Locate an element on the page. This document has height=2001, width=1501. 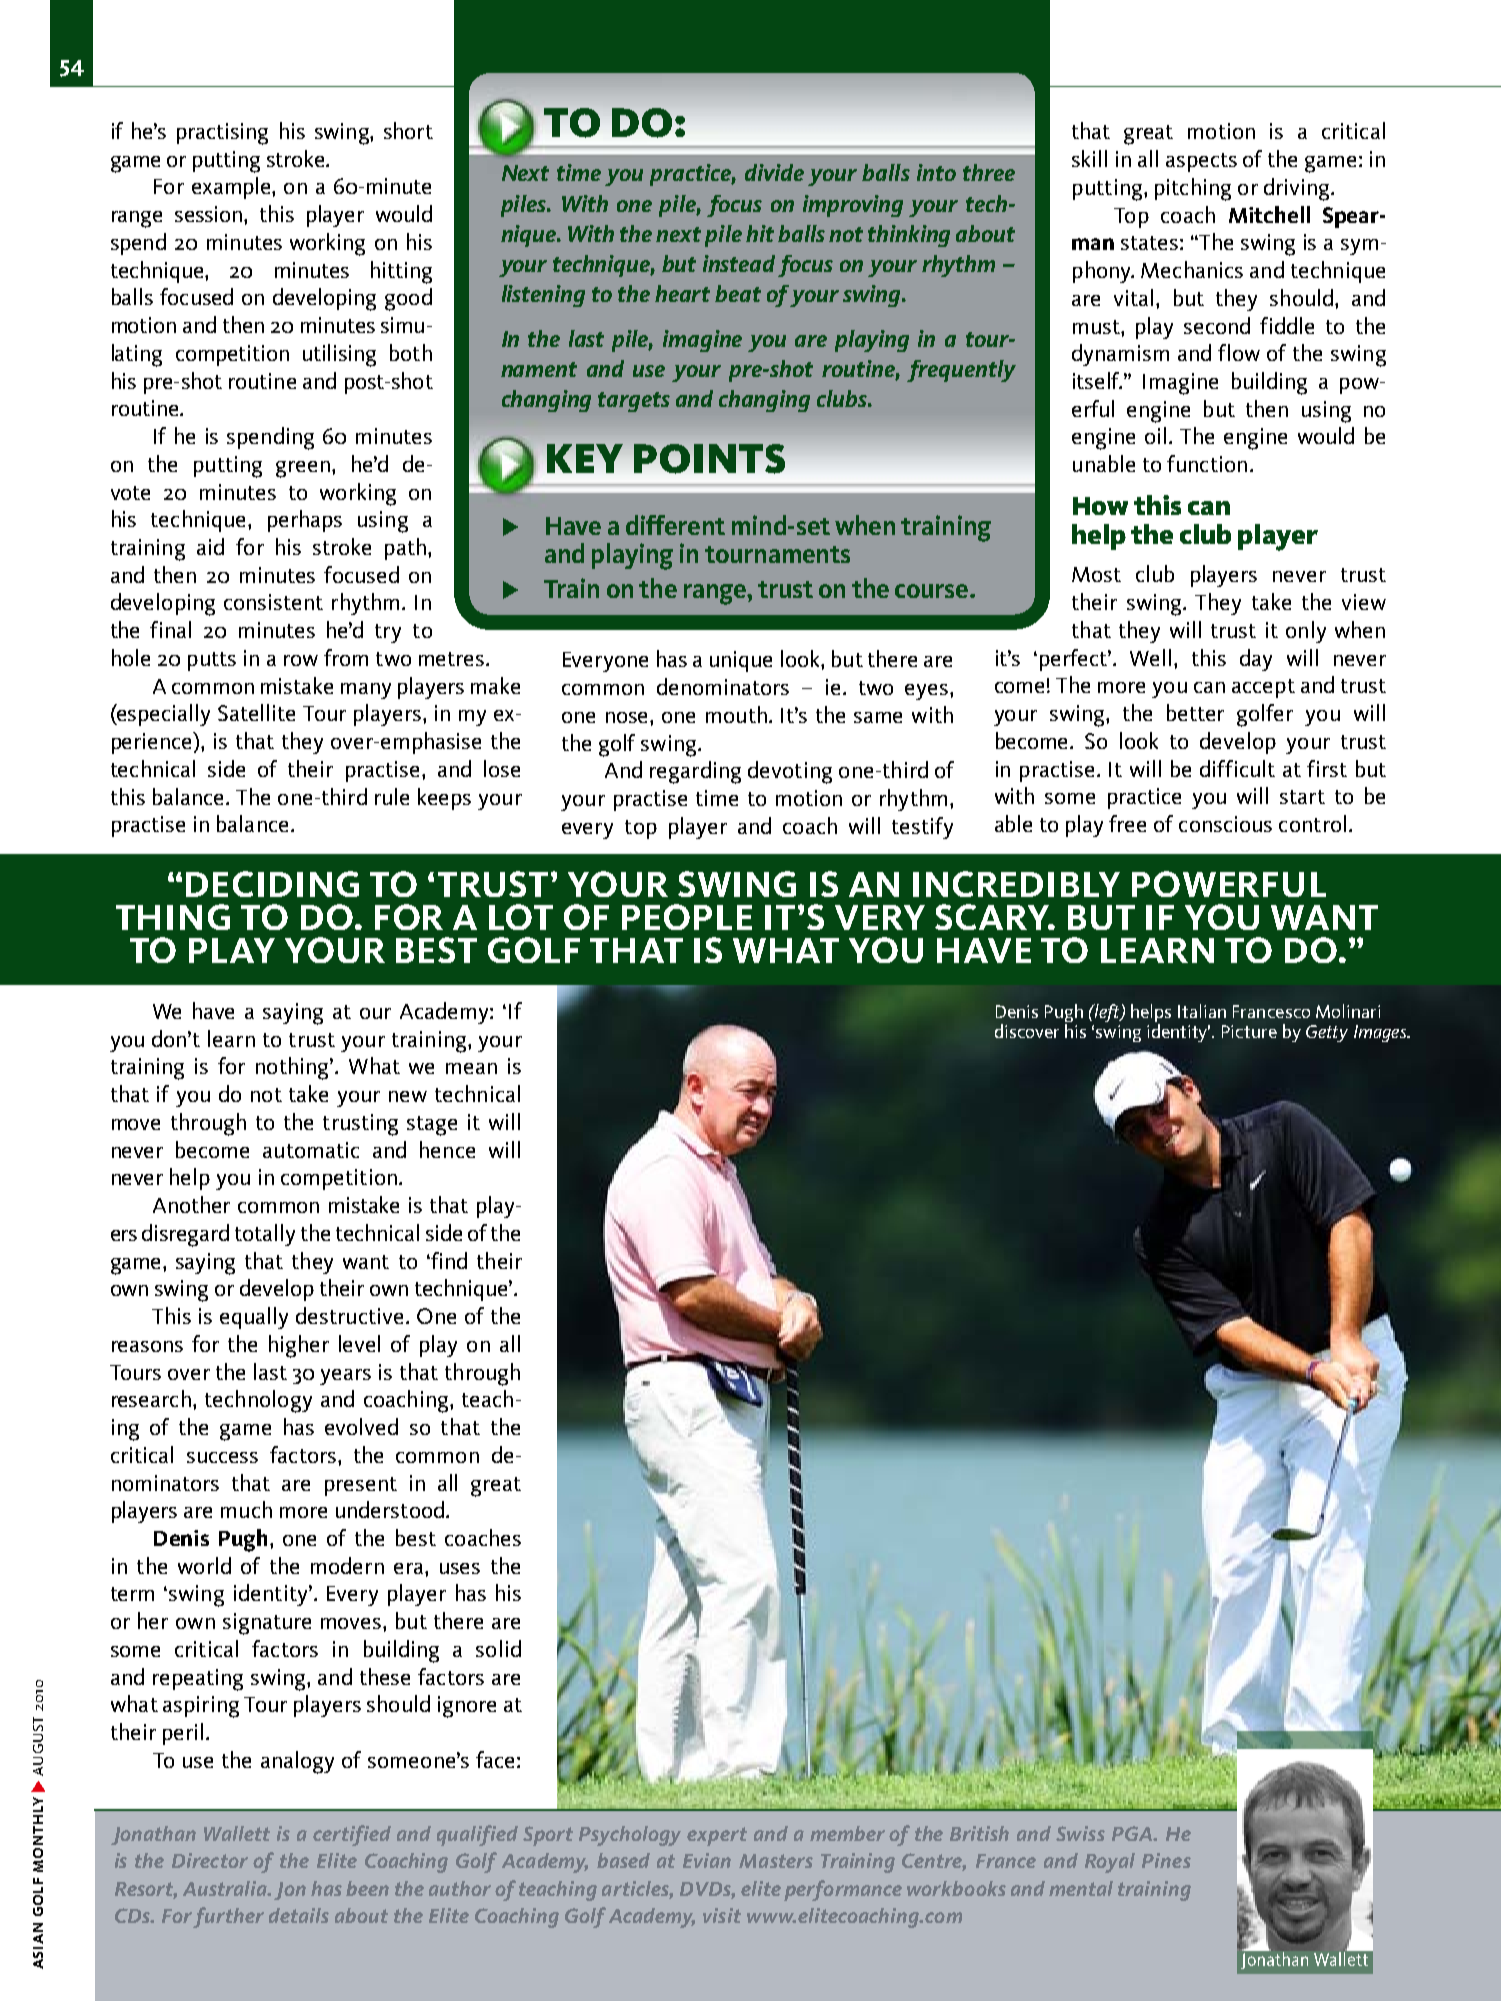
pitching is located at coordinates (1193, 189).
